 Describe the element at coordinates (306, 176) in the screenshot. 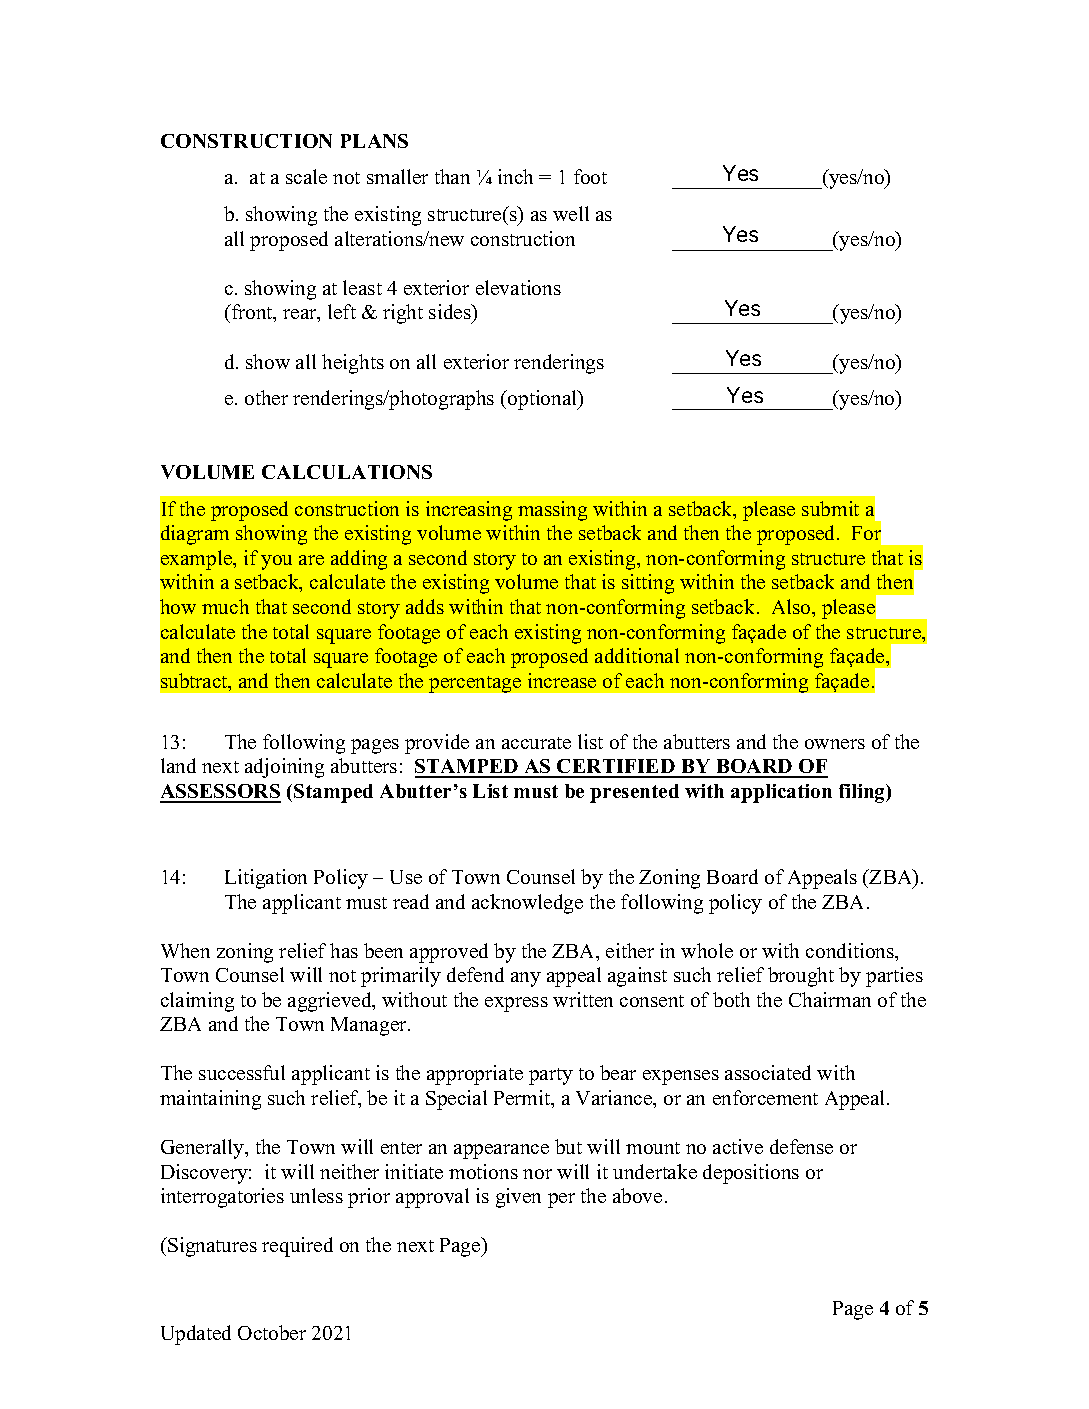

I see `scale` at that location.
